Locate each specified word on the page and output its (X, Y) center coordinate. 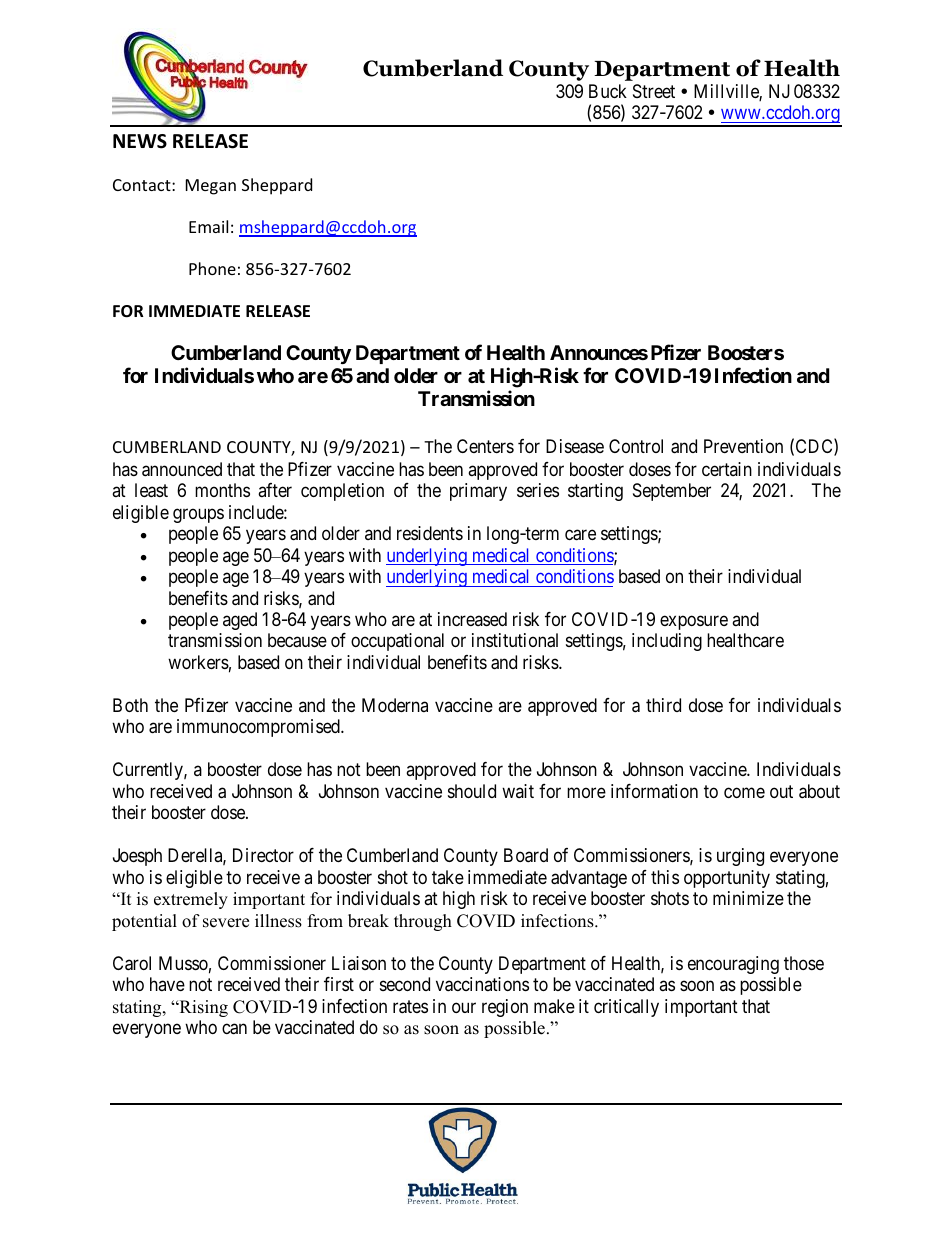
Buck (608, 91)
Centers (485, 446)
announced (182, 469)
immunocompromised (259, 728)
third (663, 705)
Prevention (743, 446)
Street (654, 91)
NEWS (140, 141)
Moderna (395, 705)
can (234, 1029)
